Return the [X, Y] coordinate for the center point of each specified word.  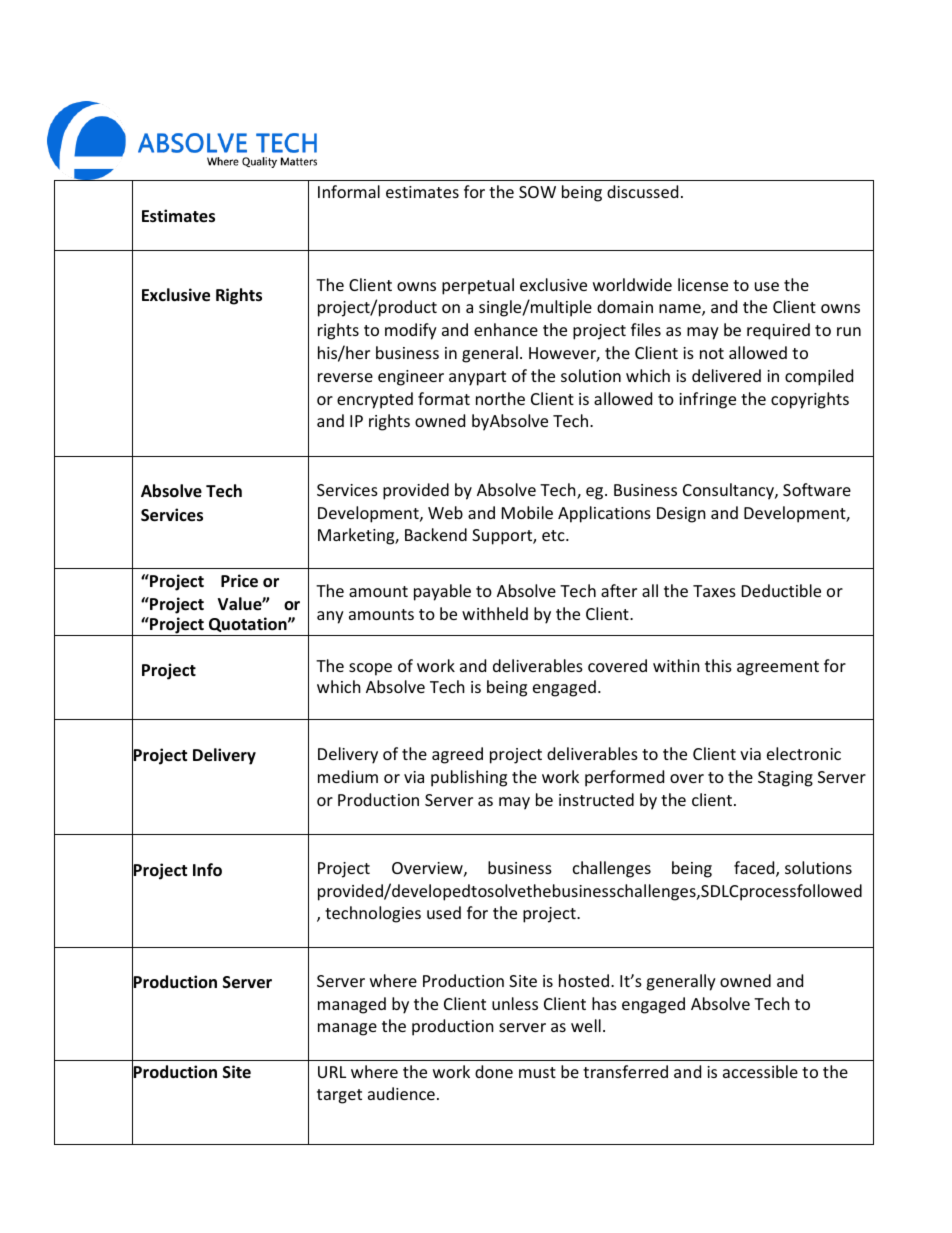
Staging [785, 779]
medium [348, 776]
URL [332, 1072]
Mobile [527, 512]
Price [239, 581]
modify [411, 331]
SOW [537, 192]
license [703, 284]
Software [817, 489]
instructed [596, 799]
